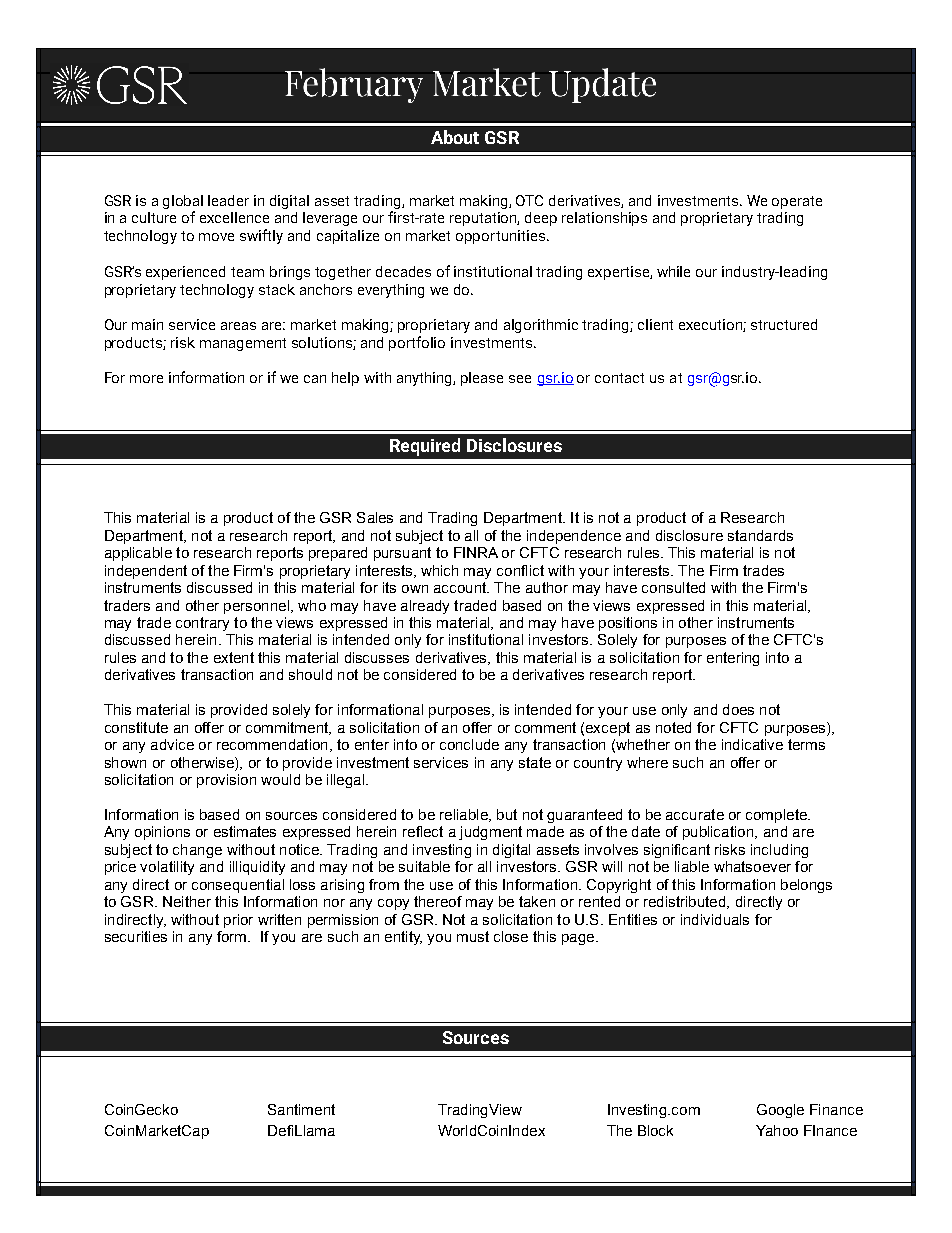 The image size is (952, 1233). Describe the element at coordinates (138, 554) in the page. I see `applicable` at that location.
